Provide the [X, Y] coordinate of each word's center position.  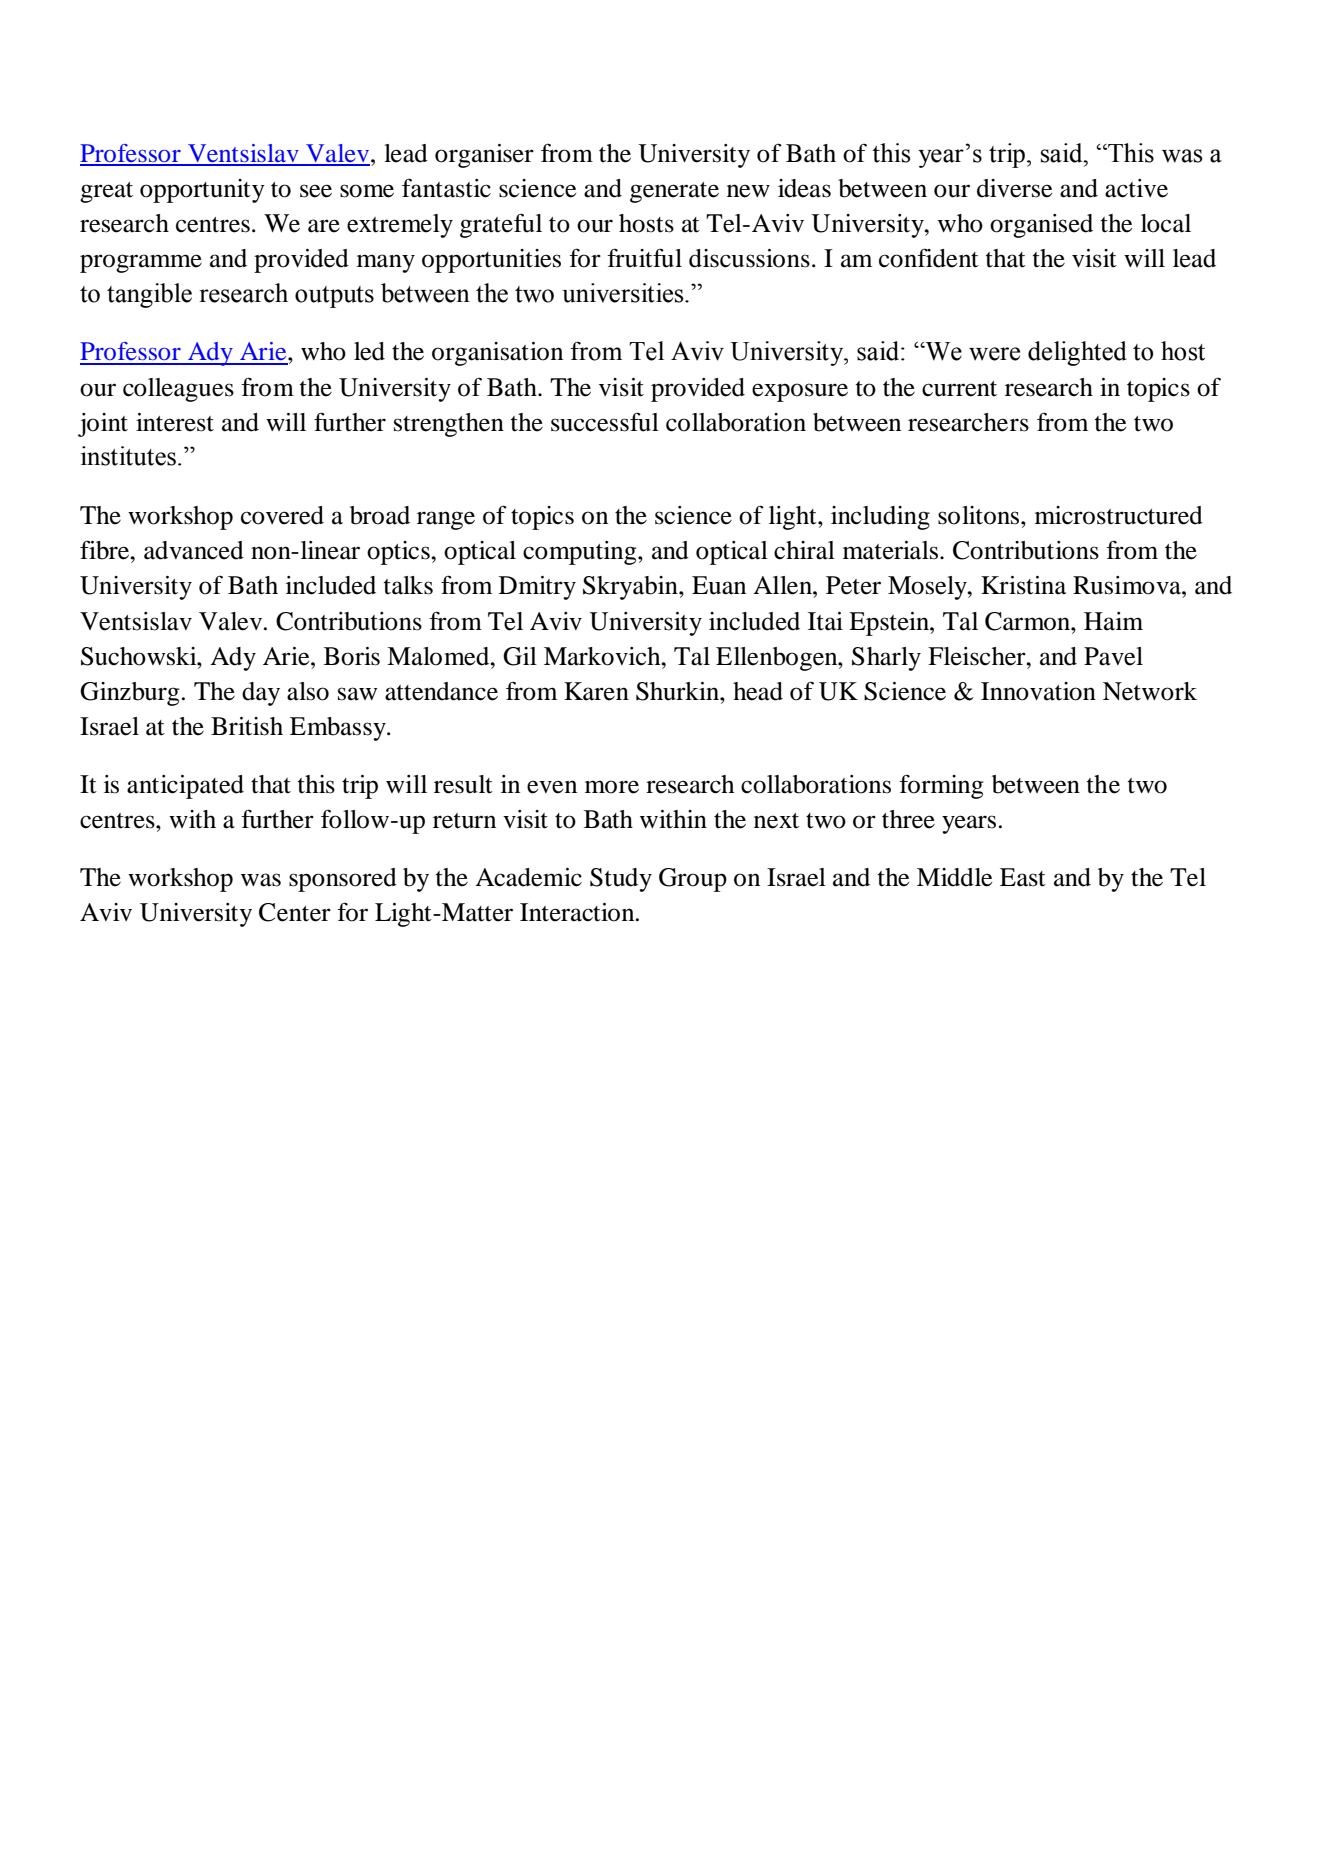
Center [295, 912]
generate [674, 192]
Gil [520, 656]
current [959, 389]
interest [175, 422]
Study [621, 880]
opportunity [202, 191]
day [261, 694]
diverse [1014, 188]
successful [605, 422]
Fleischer [978, 656]
